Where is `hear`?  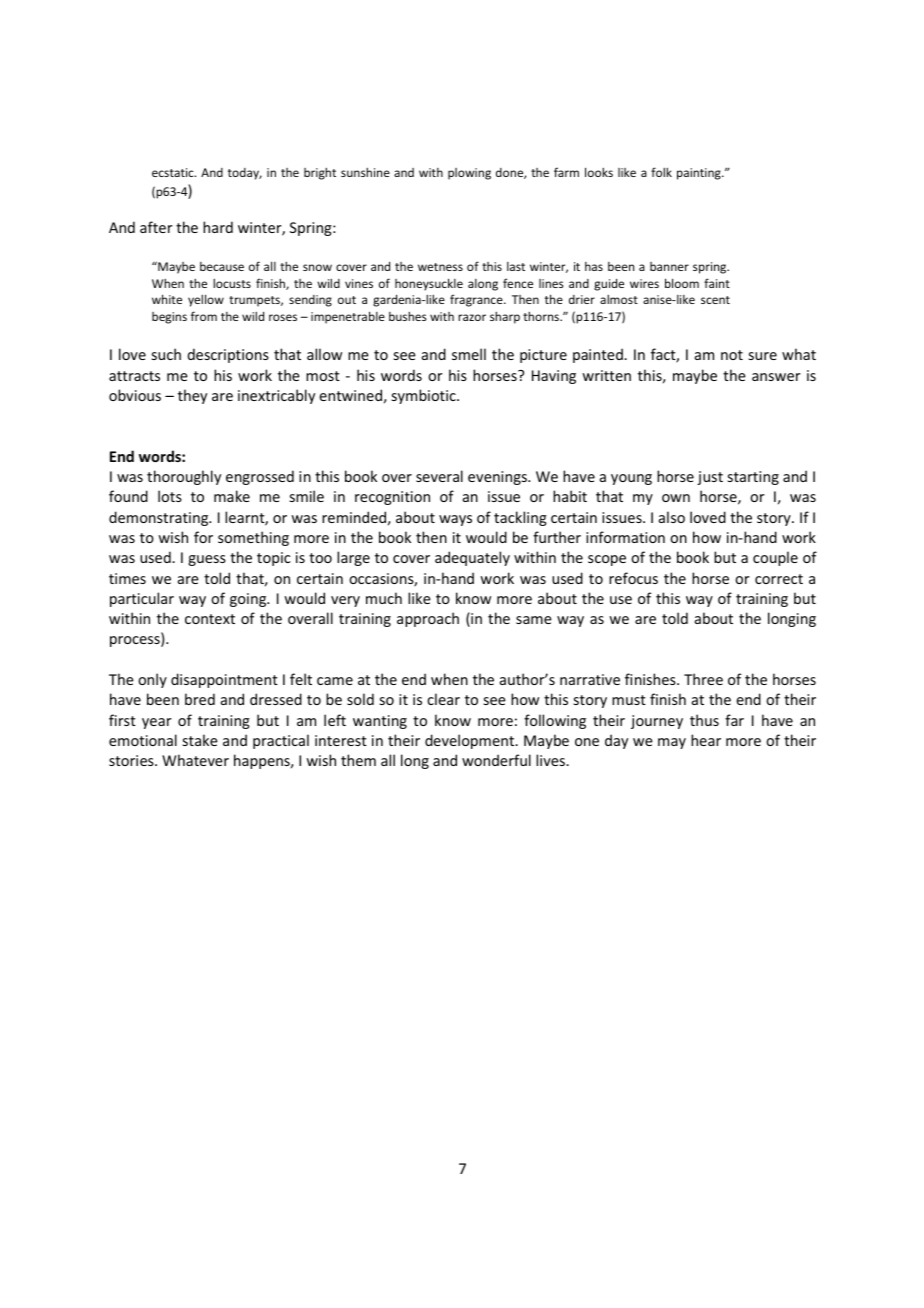 hear is located at coordinates (706, 740).
